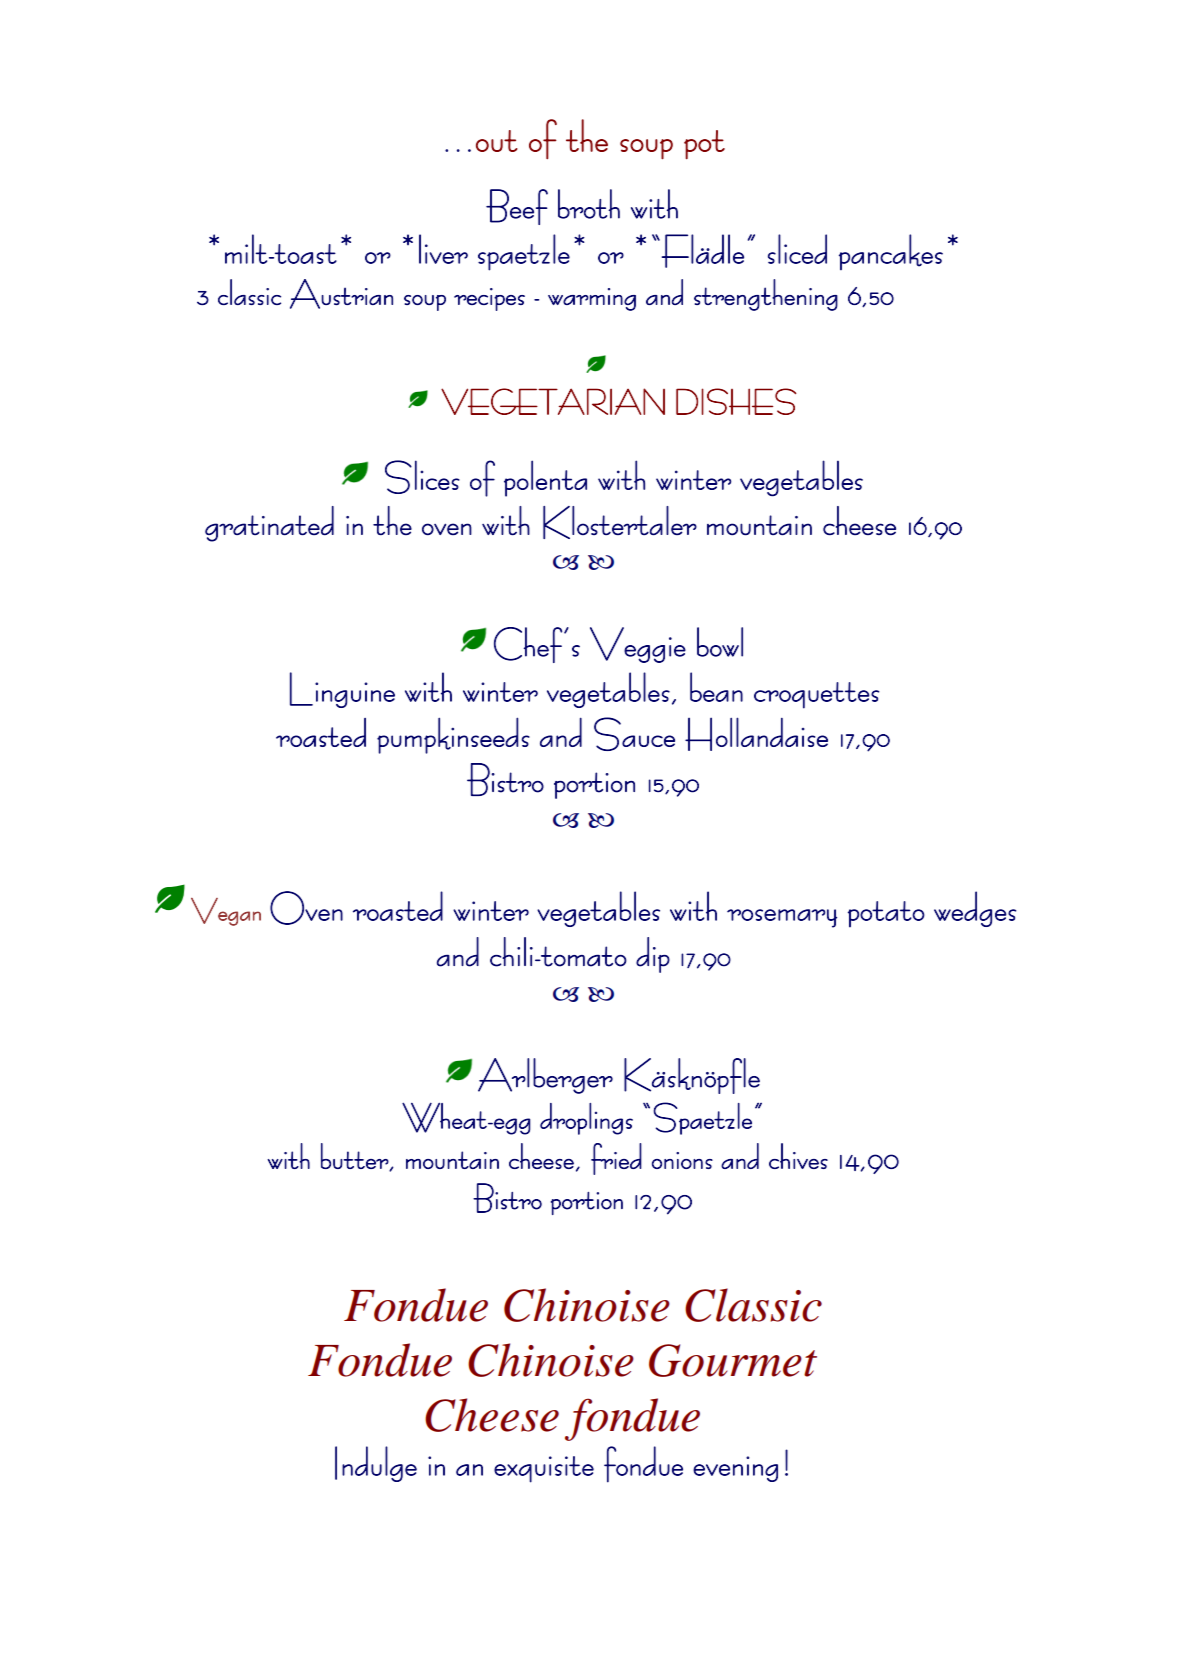 The image size is (1181, 1670). I want to click on Veggie, so click(638, 645).
